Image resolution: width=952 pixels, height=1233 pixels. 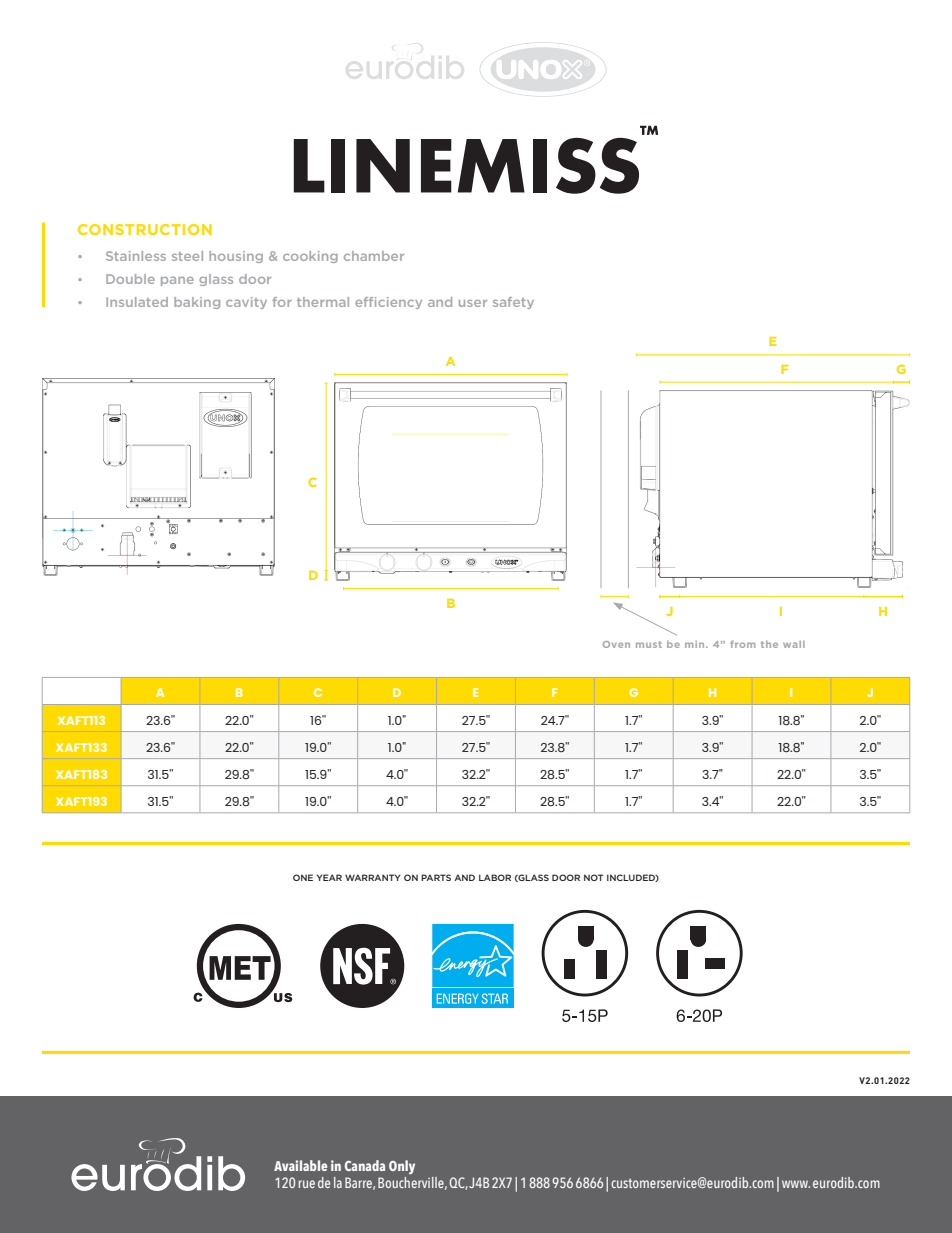 I want to click on NOT, so click(x=593, y=877).
